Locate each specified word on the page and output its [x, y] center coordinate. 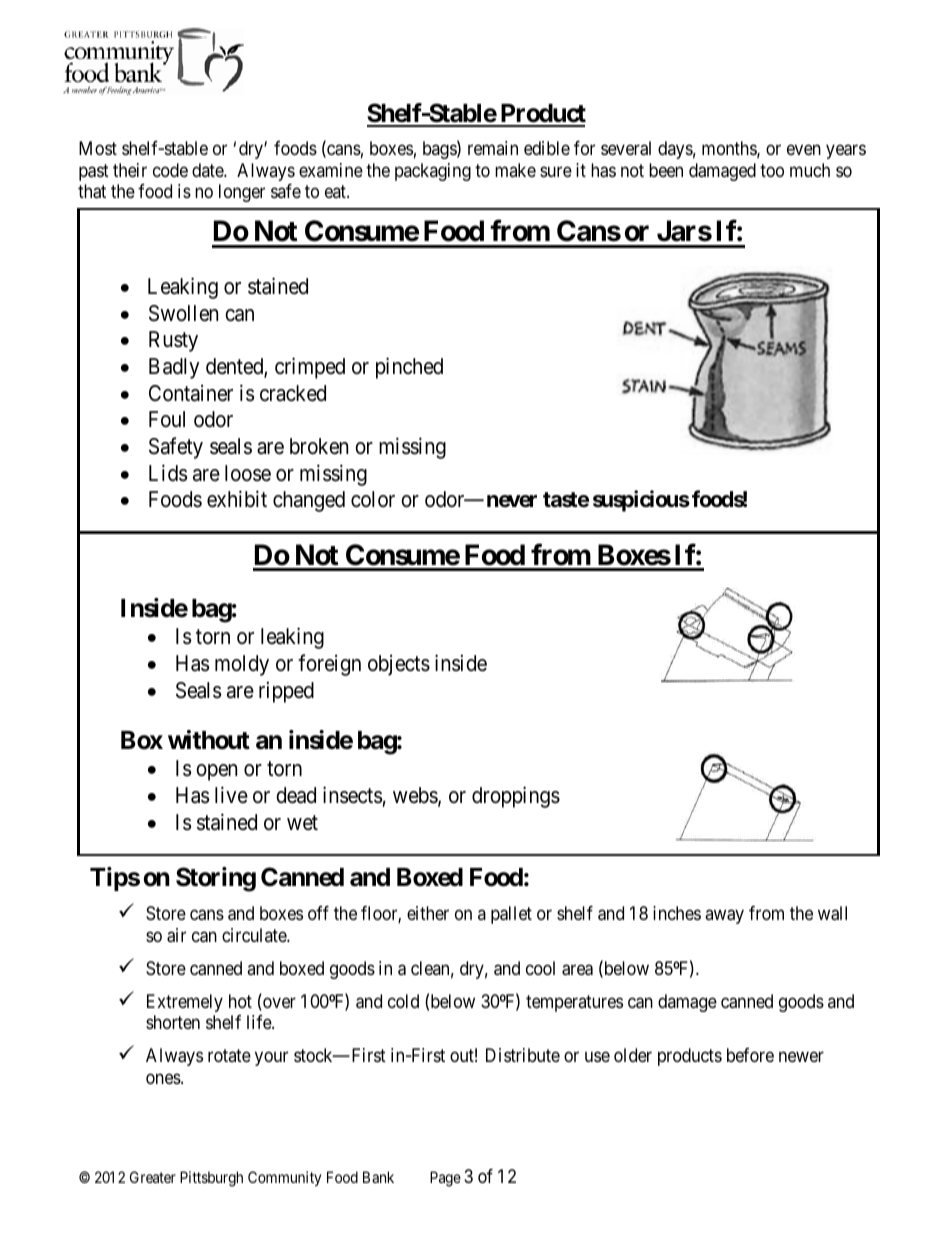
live [231, 794]
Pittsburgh [211, 1179]
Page [445, 1179]
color [373, 499]
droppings [516, 797]
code [170, 170]
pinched [409, 368]
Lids [168, 473]
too [772, 170]
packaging [433, 172]
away [724, 917]
